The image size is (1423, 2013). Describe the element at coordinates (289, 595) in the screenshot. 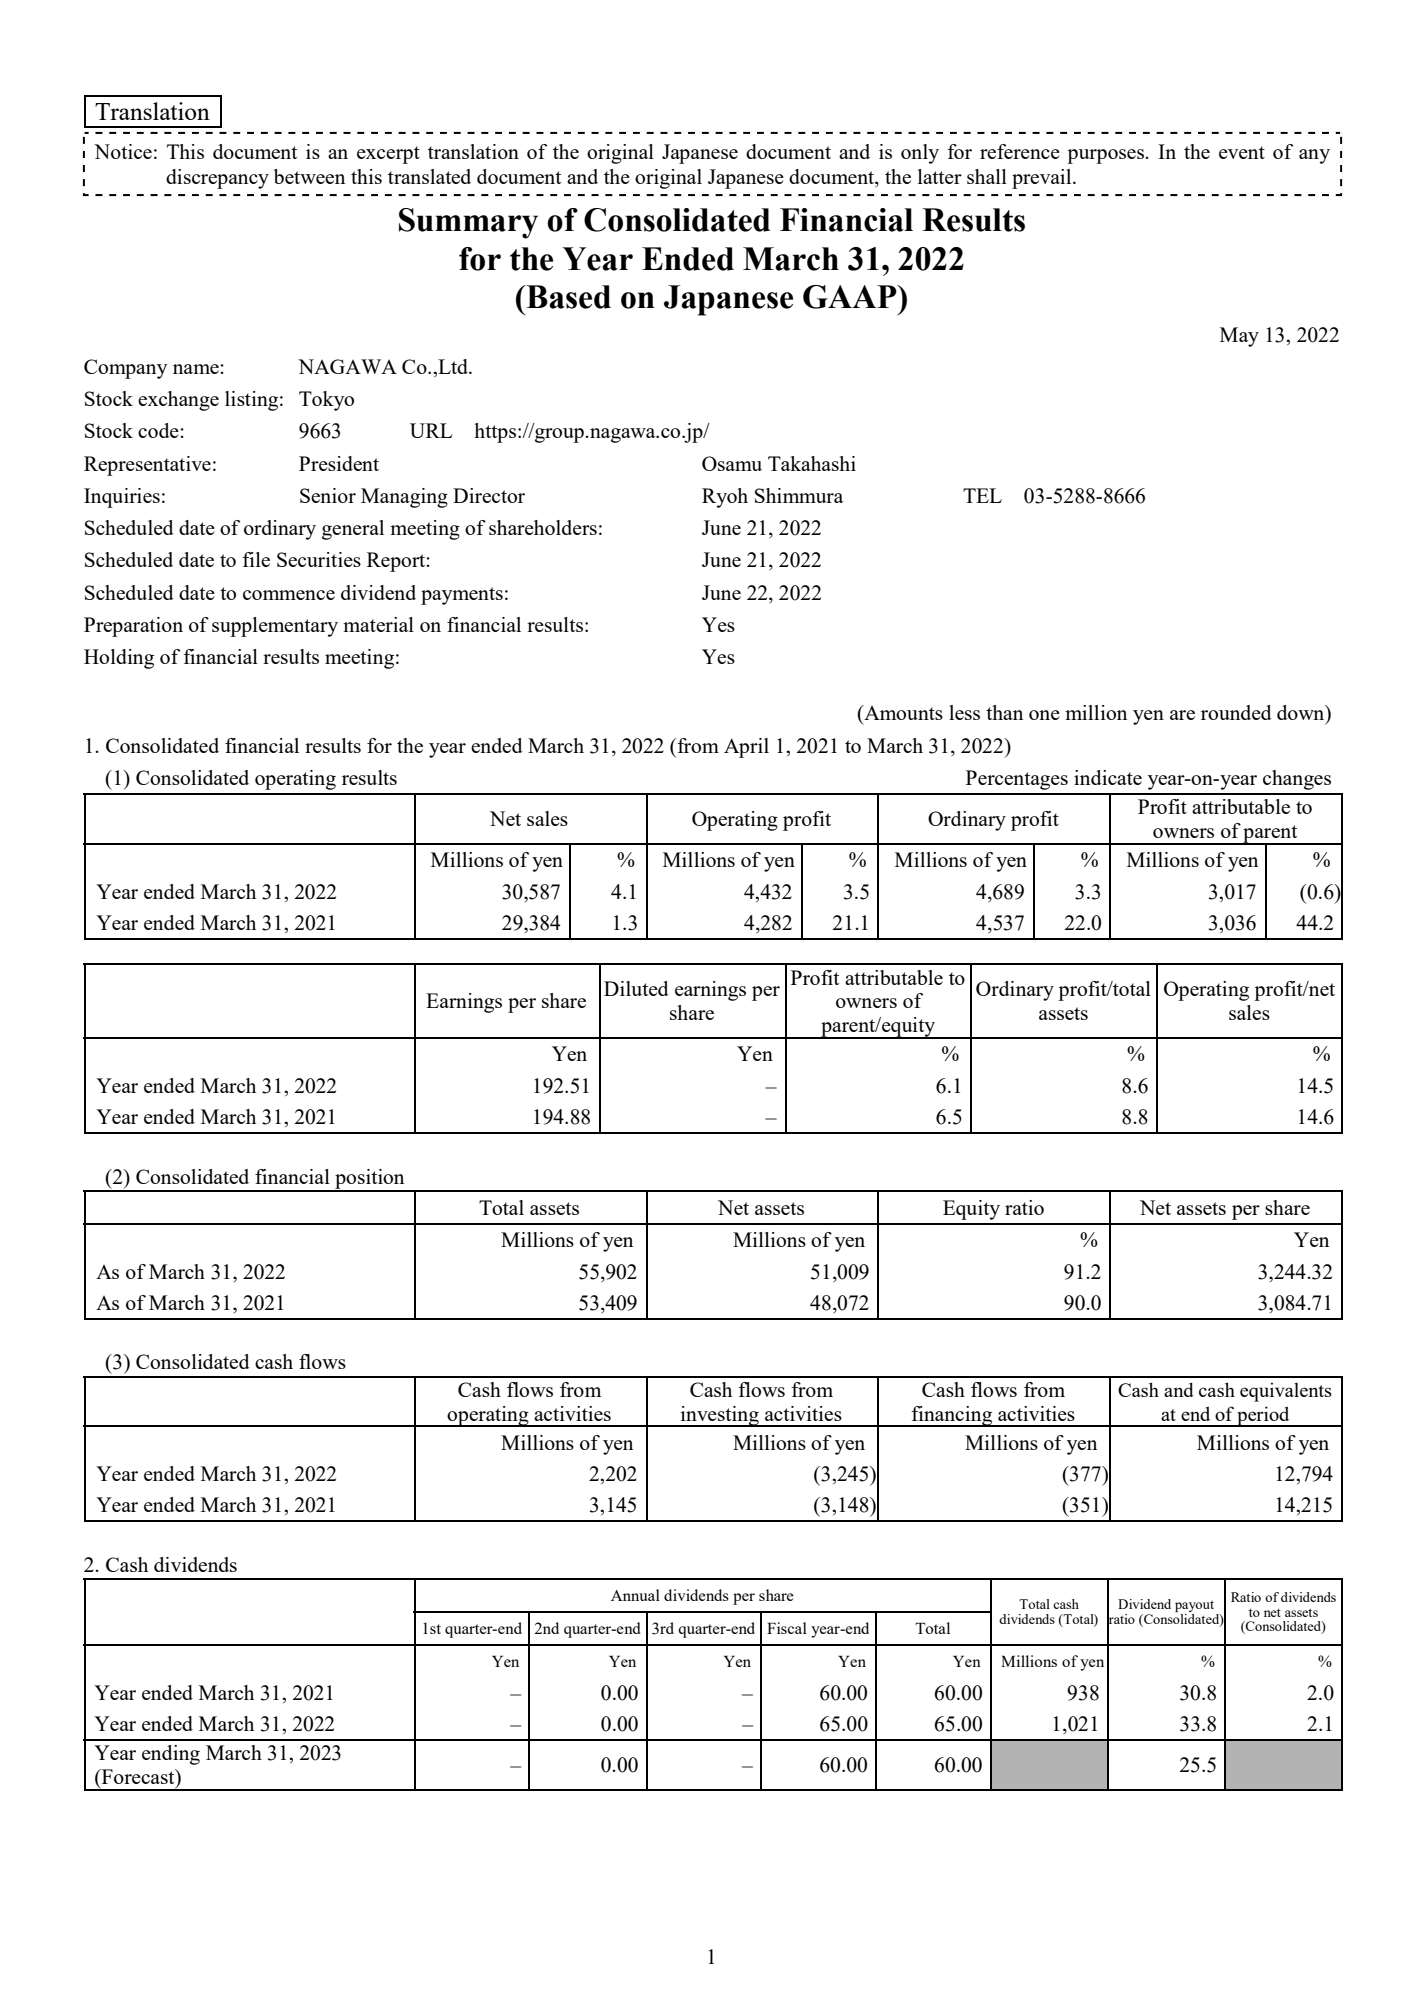

I see `commence` at that location.
